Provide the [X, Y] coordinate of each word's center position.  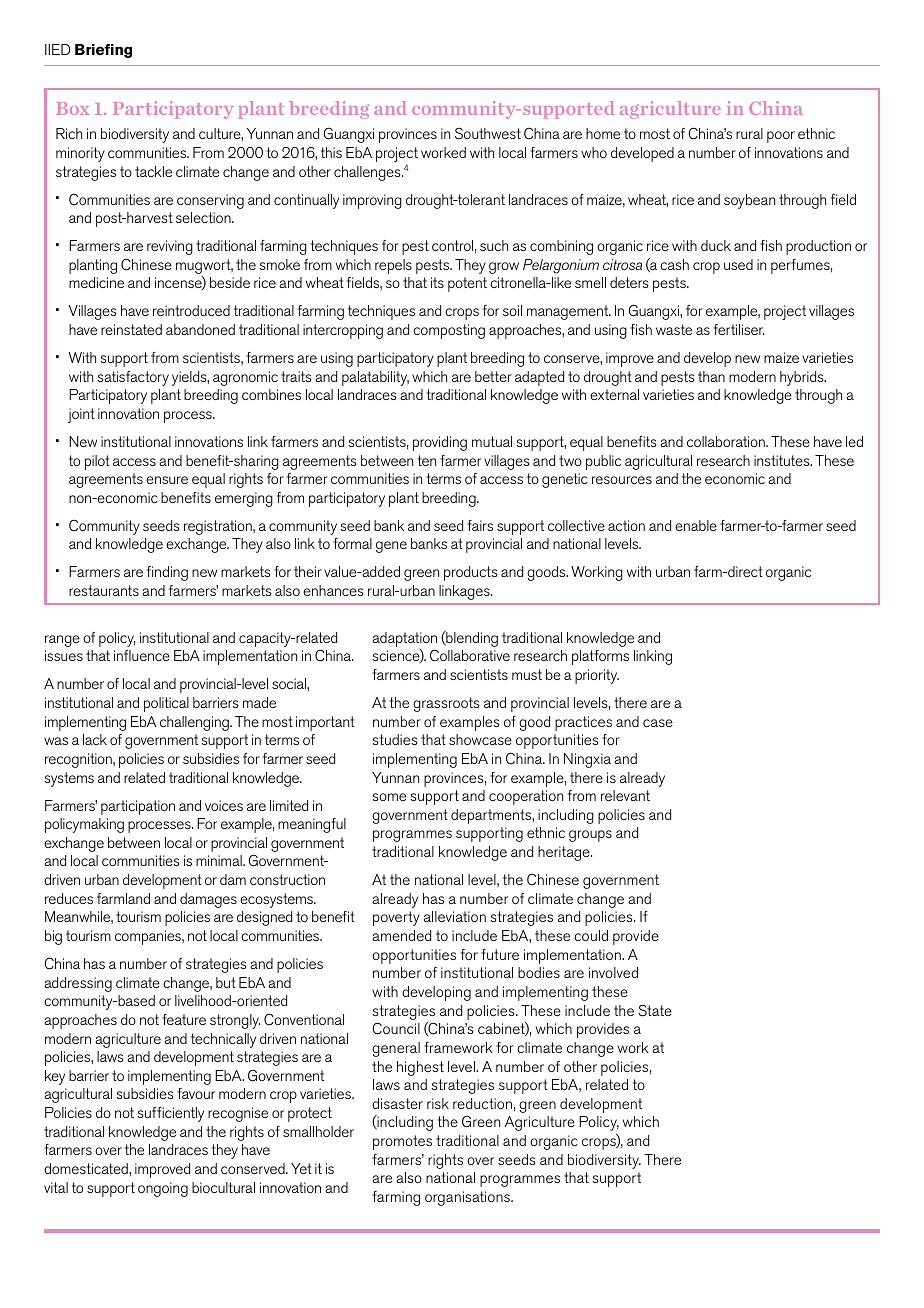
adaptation [404, 641]
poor [781, 137]
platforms [600, 657]
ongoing [163, 1189]
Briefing [103, 51]
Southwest [488, 134]
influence [142, 655]
